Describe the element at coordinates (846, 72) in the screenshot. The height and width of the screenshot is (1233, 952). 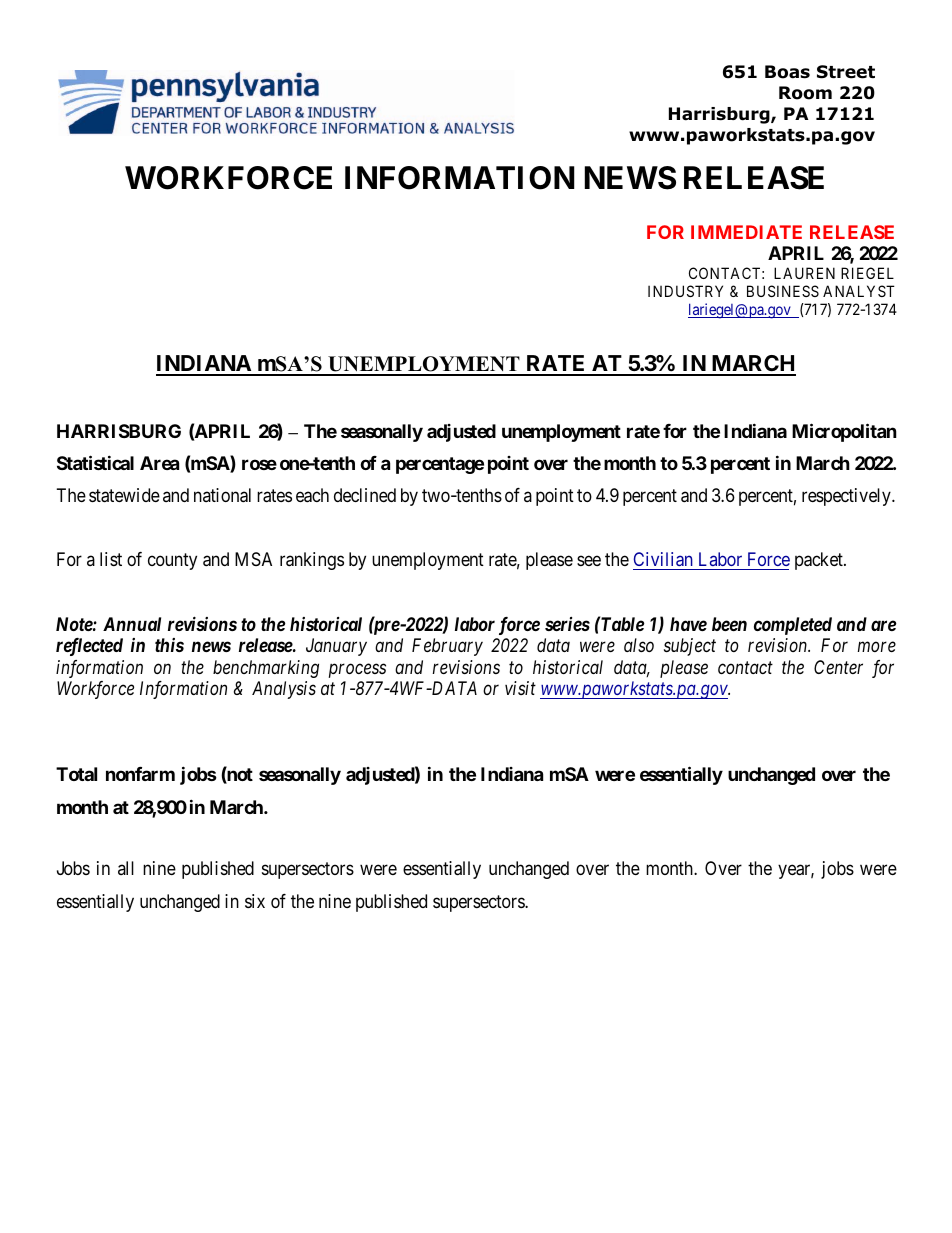
I see `Street` at that location.
